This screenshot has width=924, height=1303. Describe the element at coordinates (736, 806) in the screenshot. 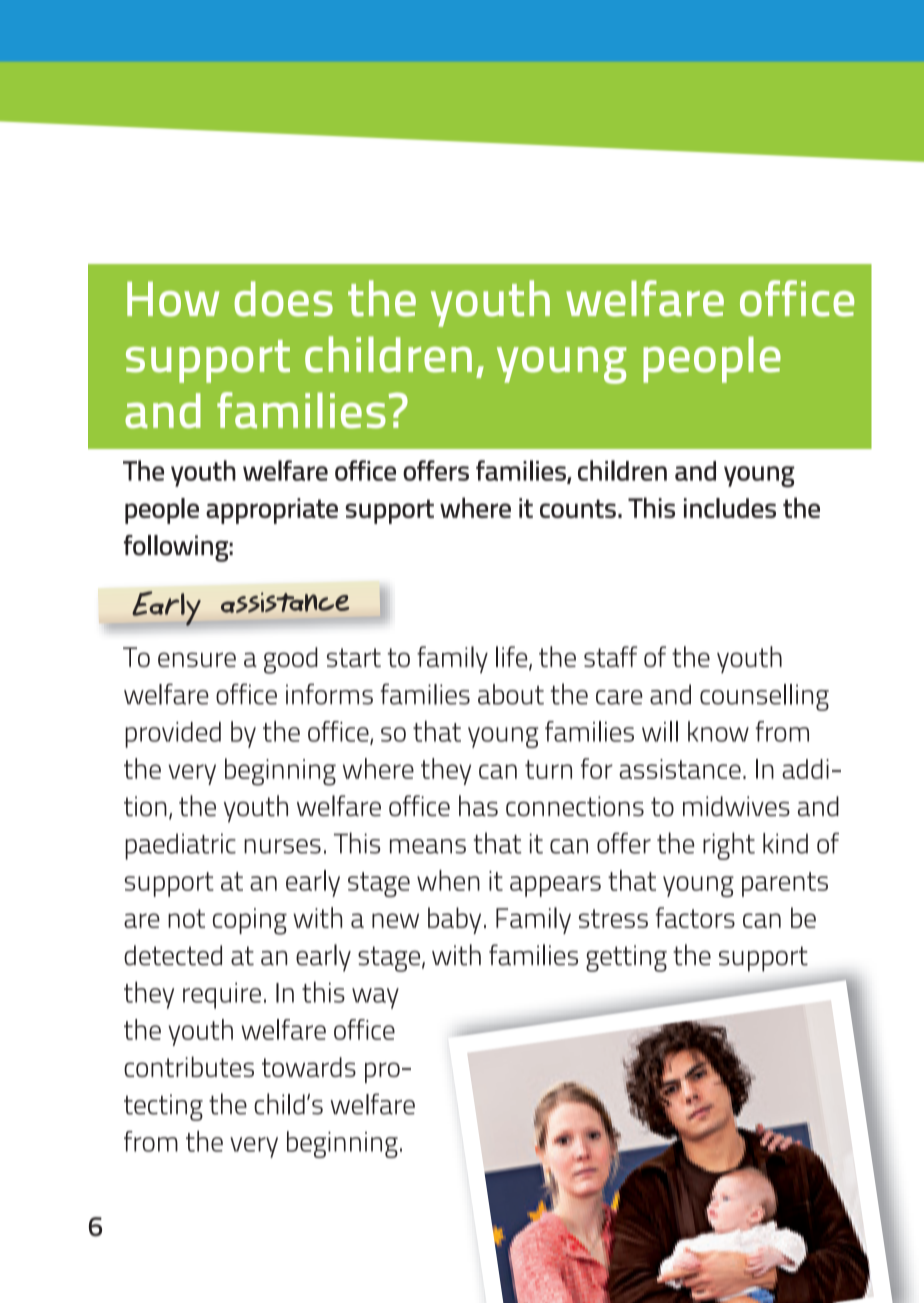

I see `midwives` at that location.
